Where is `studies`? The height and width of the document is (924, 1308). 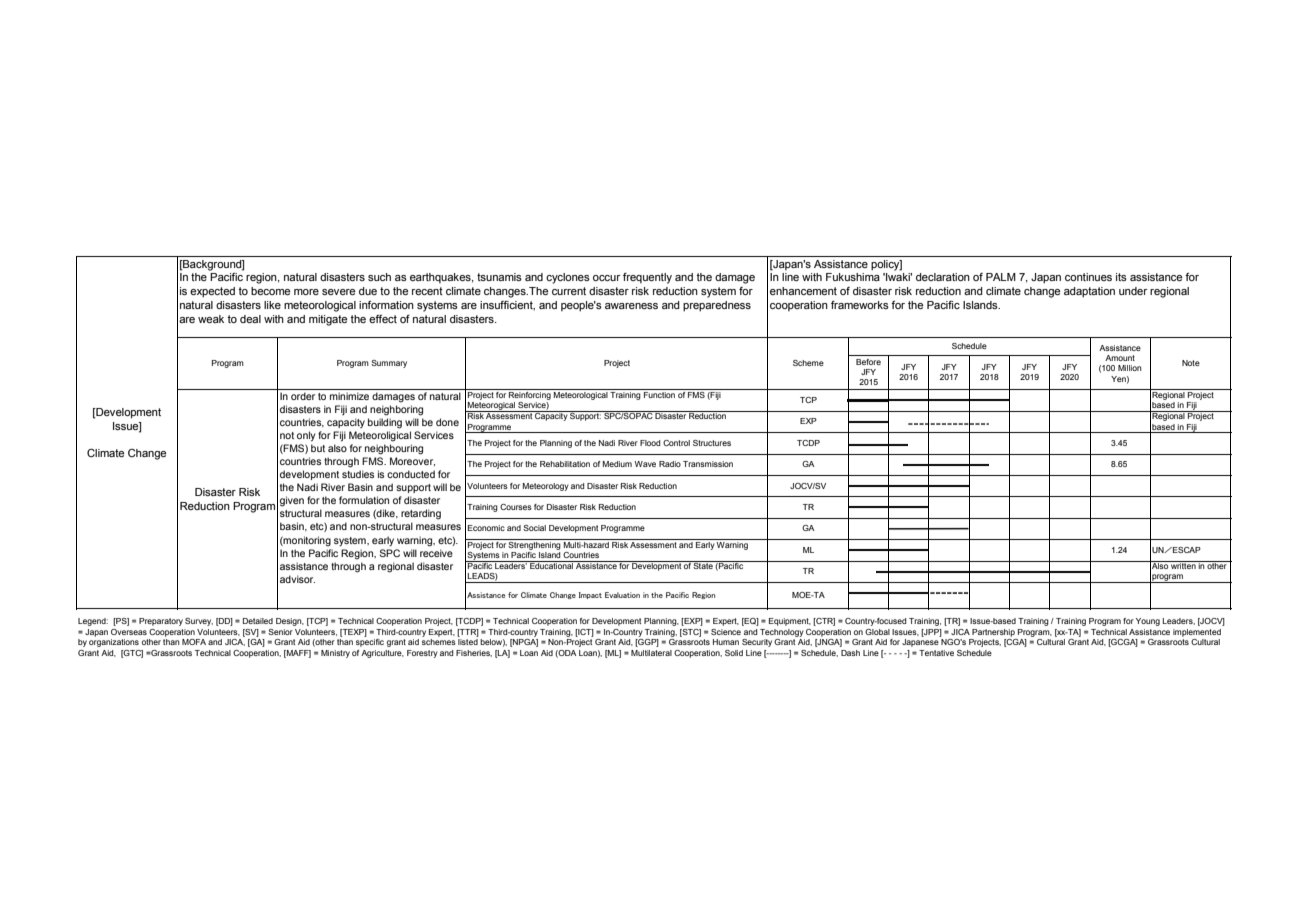
studies is located at coordinates (358, 474).
